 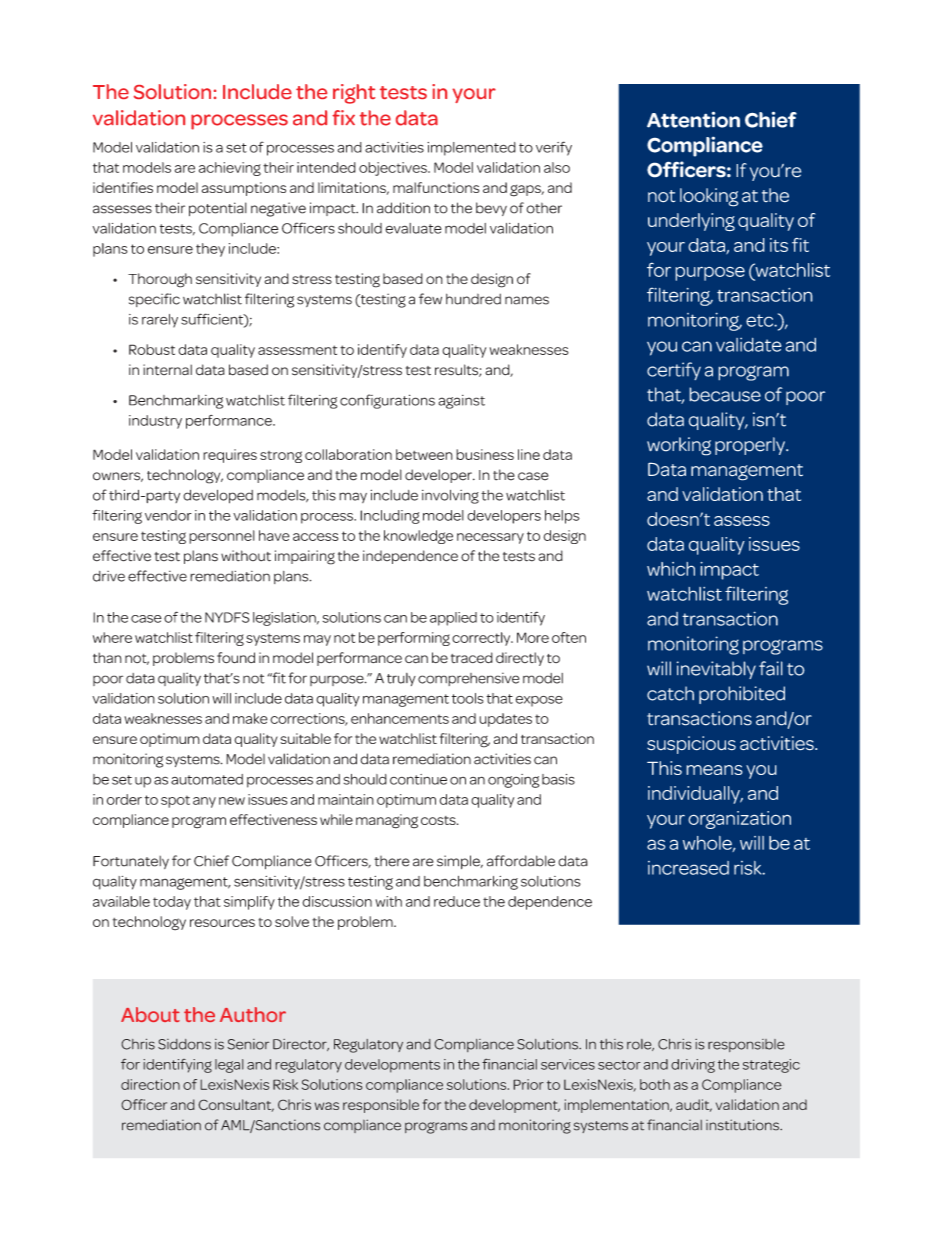 What do you see at coordinates (693, 119) in the document?
I see `Attention` at bounding box center [693, 119].
